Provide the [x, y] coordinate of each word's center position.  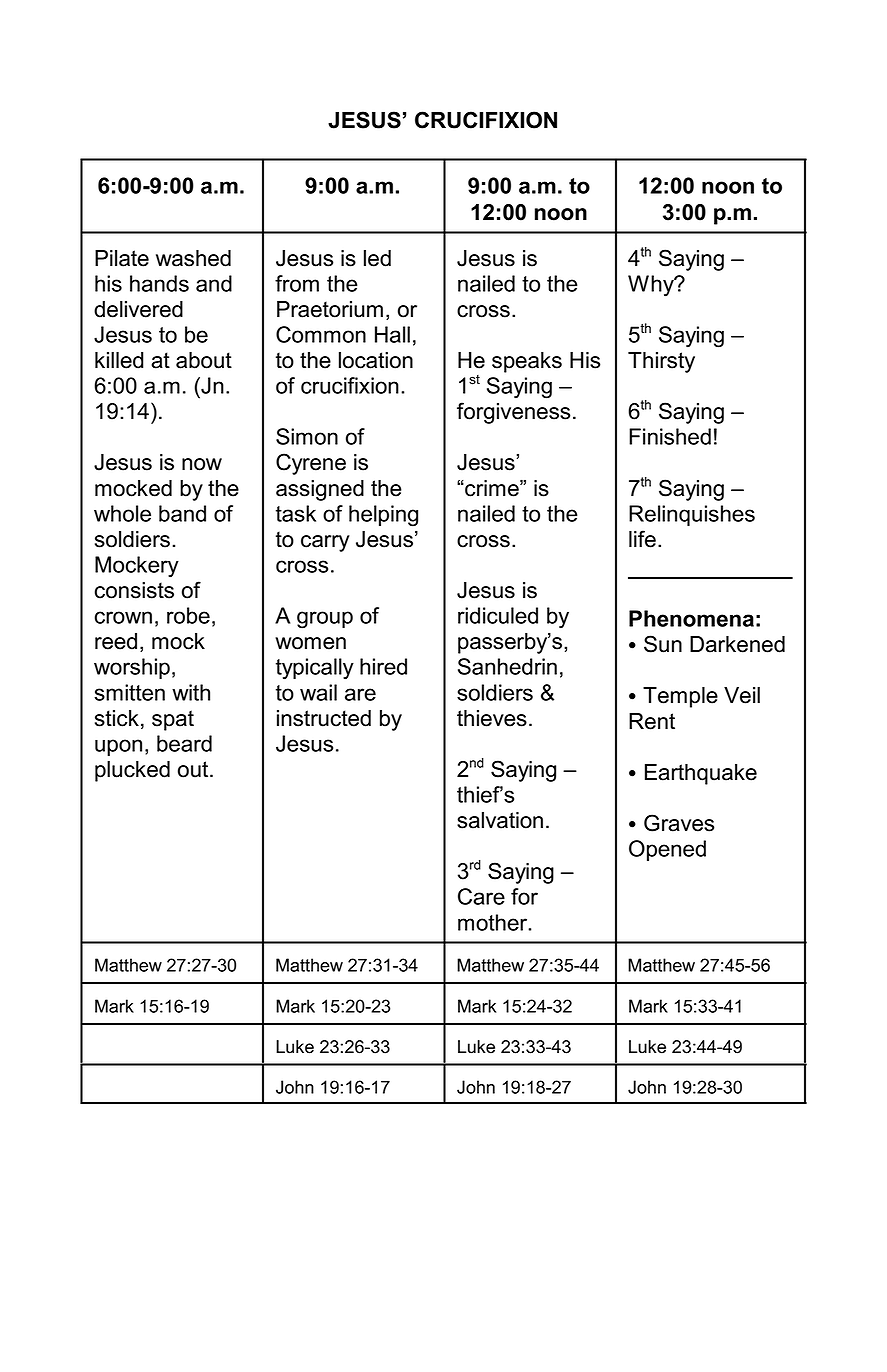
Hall [392, 334]
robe [188, 615]
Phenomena [691, 618]
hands [159, 283]
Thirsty [661, 362]
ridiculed [498, 615]
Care [481, 896]
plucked [132, 771]
